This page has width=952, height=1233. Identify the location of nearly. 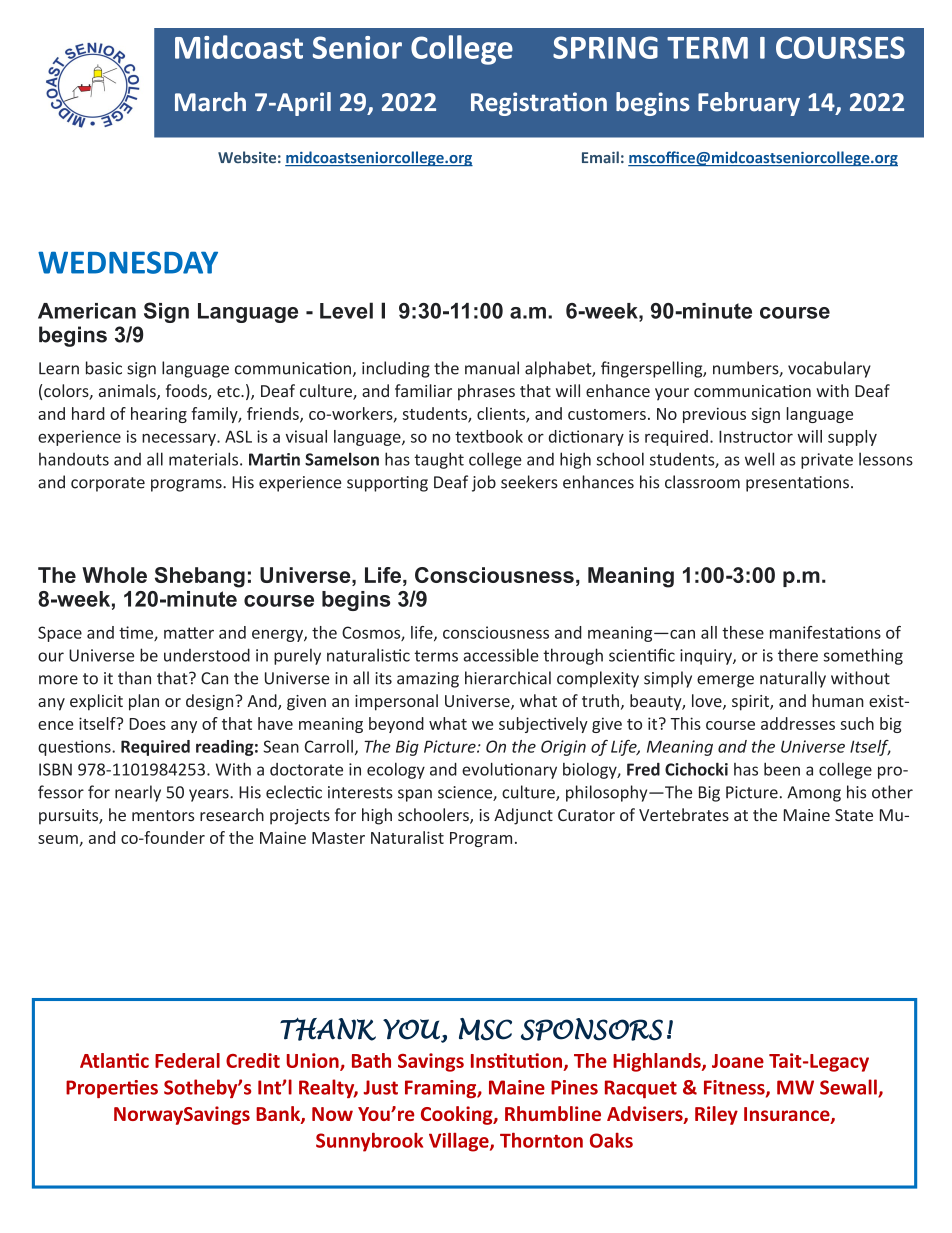
(138, 793).
